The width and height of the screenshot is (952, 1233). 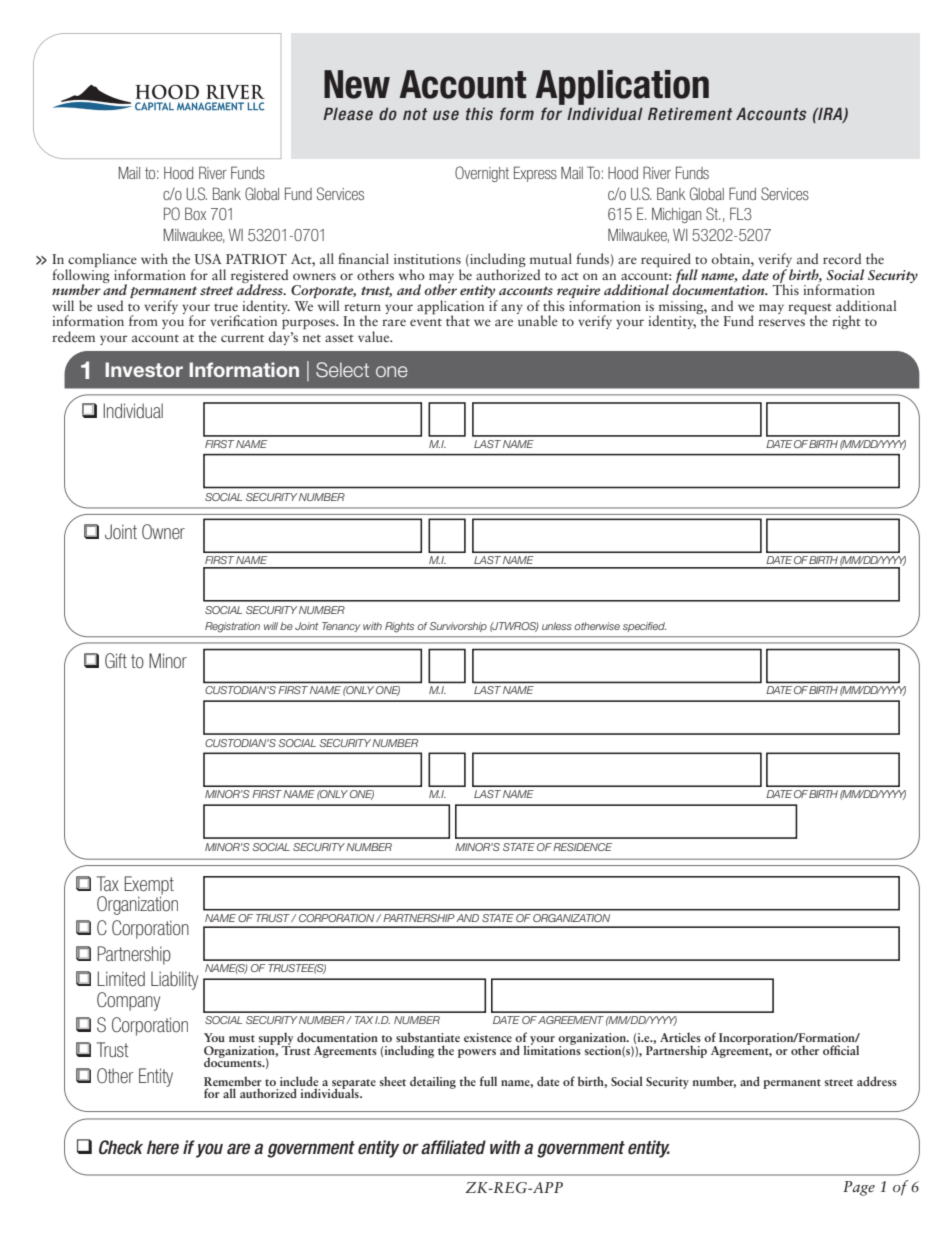 I want to click on that, so click(x=458, y=320).
